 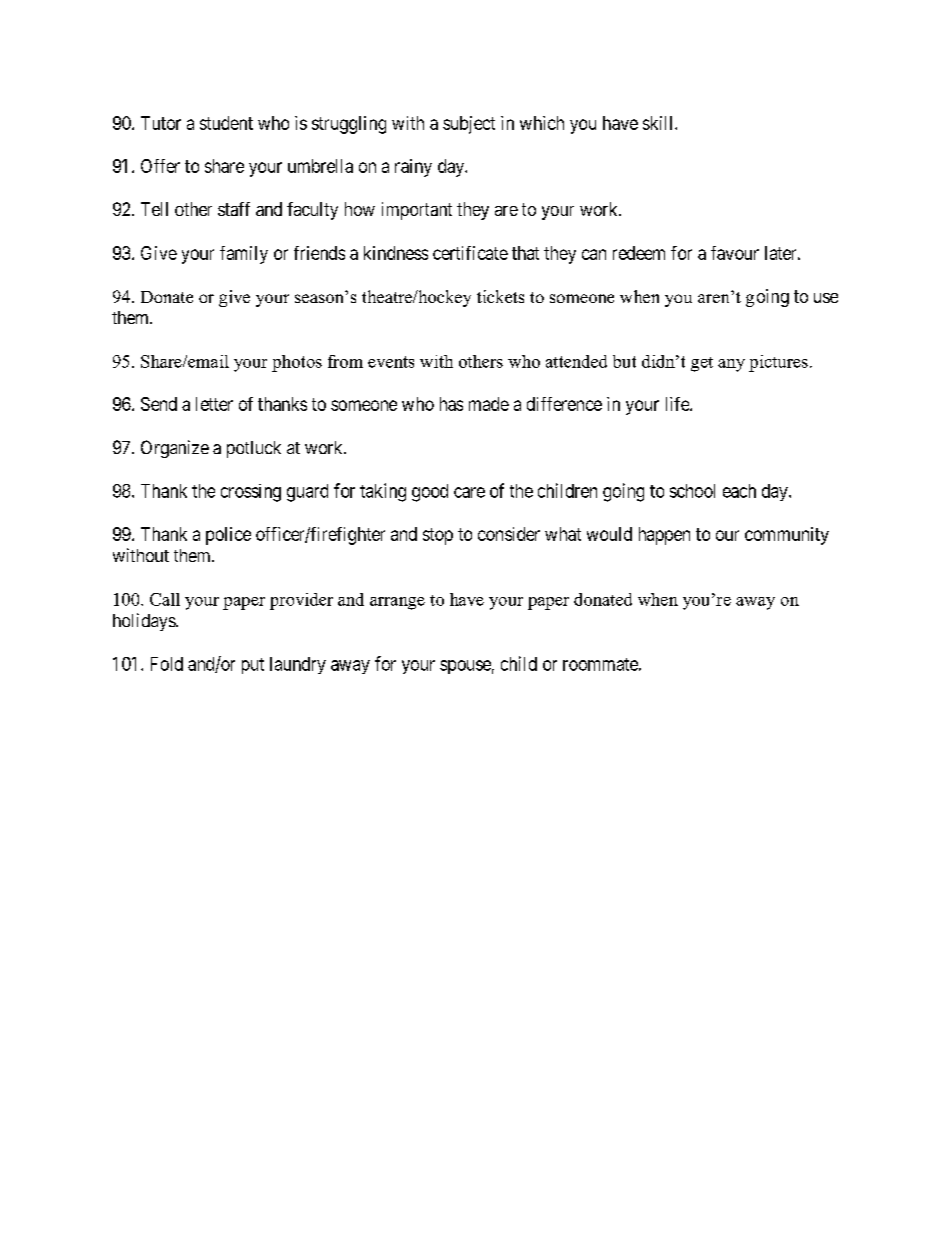 I want to click on arrange, so click(x=397, y=603).
